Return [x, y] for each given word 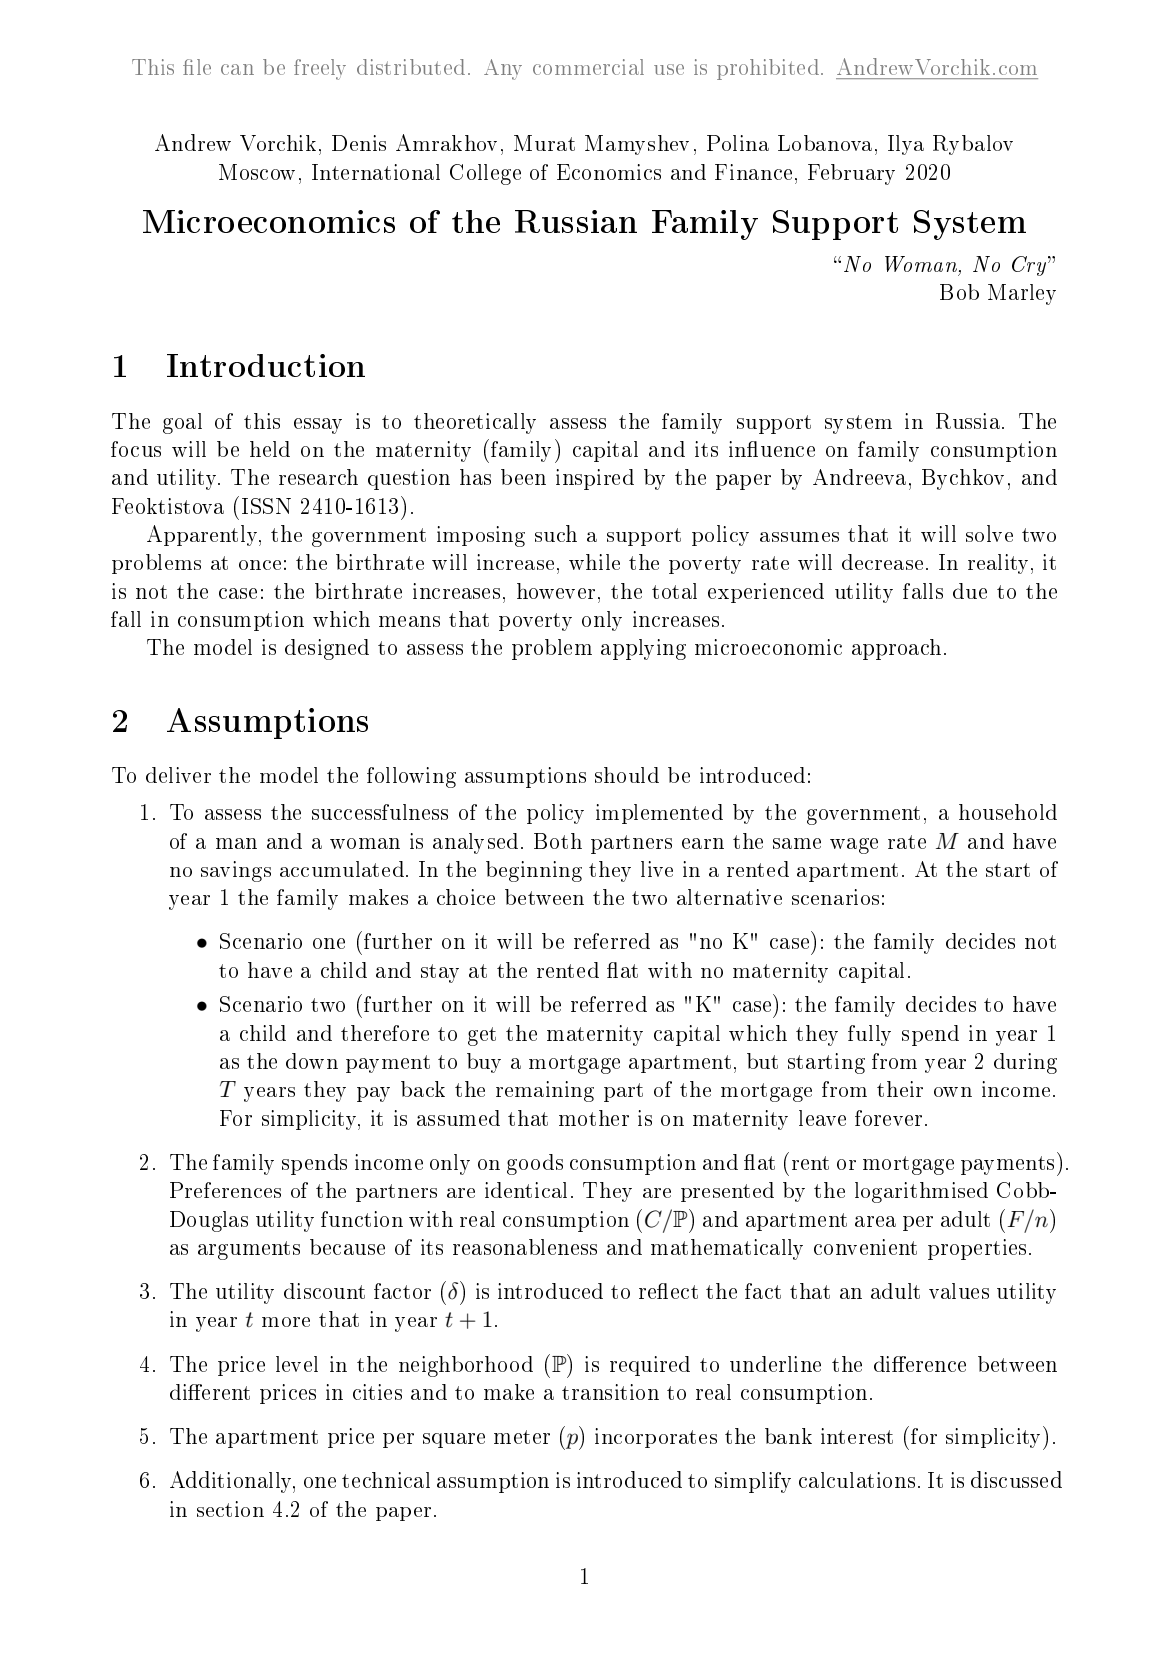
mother [594, 1118]
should [627, 775]
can [237, 69]
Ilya [906, 145]
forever [888, 1118]
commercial [588, 67]
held [270, 449]
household [1008, 812]
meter [522, 1437]
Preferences [225, 1190]
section [230, 1509]
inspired [595, 479]
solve [989, 533]
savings [236, 871]
